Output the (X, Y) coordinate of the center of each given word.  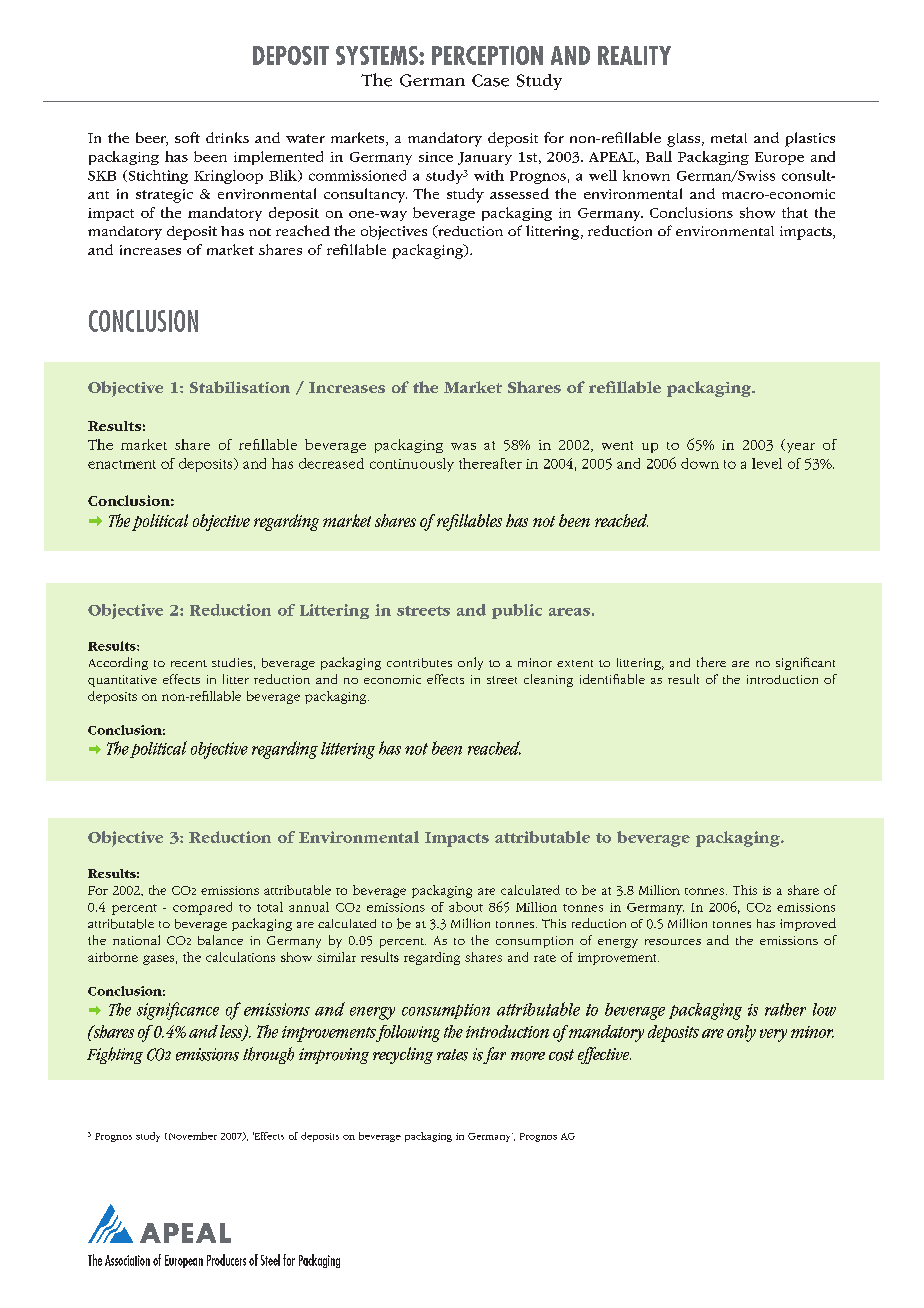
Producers (226, 1260)
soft (187, 137)
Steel (270, 1260)
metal (729, 138)
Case (490, 80)
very (773, 1035)
